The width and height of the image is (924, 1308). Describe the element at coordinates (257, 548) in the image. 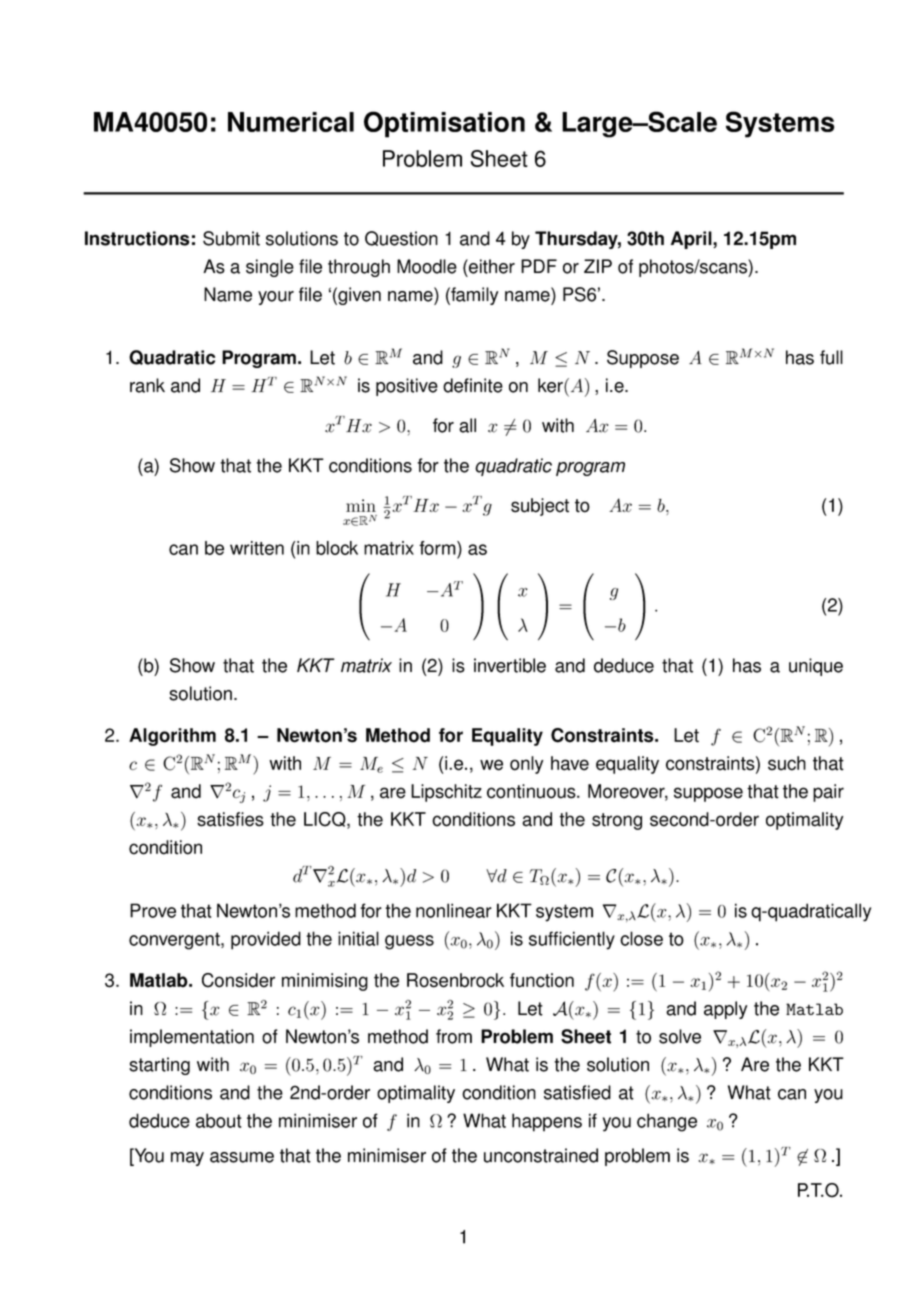

I see `written` at that location.
